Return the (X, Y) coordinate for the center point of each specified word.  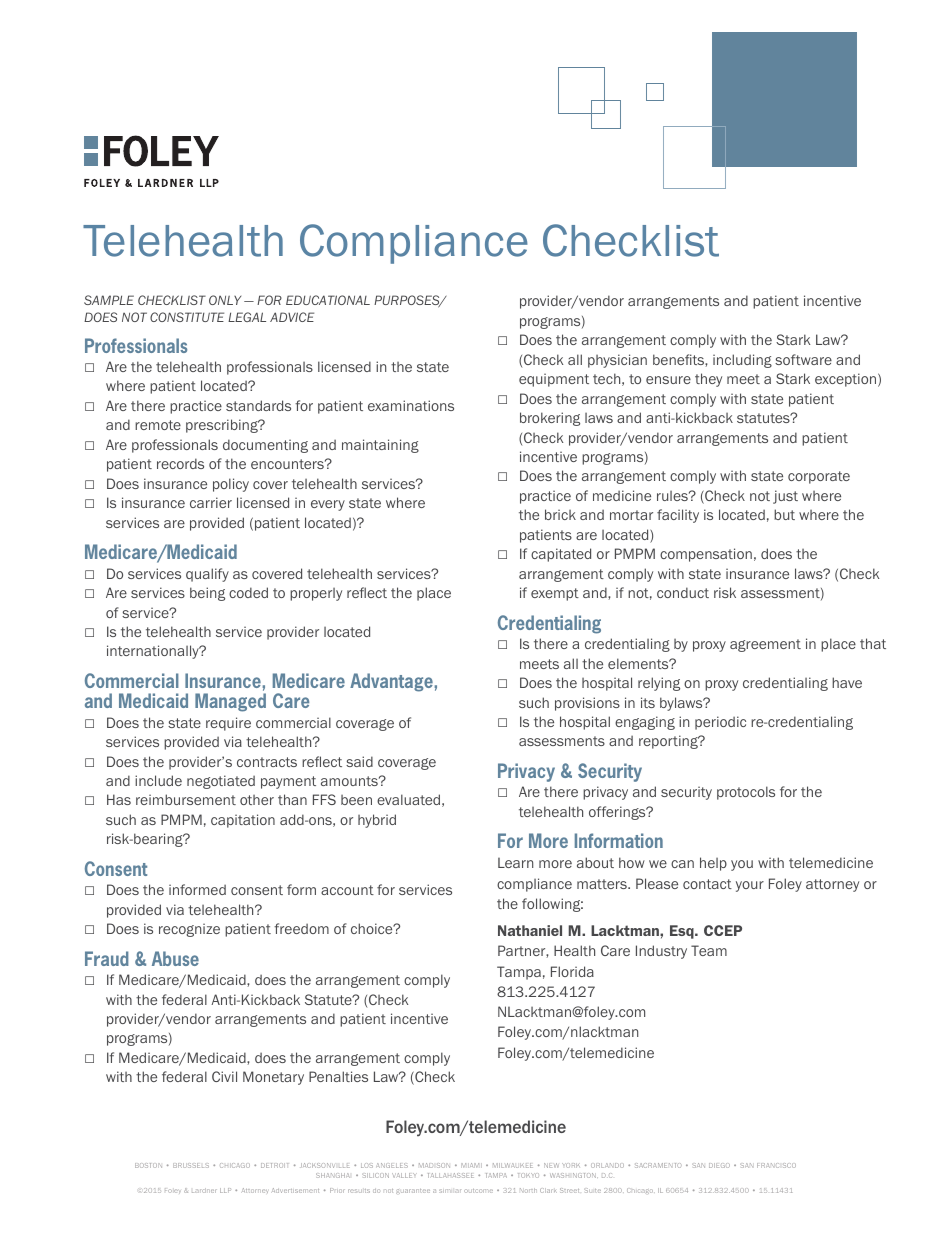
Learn (515, 862)
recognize (189, 930)
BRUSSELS (191, 1165)
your (750, 886)
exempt (555, 594)
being (207, 594)
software (803, 359)
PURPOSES (408, 301)
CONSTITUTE (187, 317)
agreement (765, 645)
